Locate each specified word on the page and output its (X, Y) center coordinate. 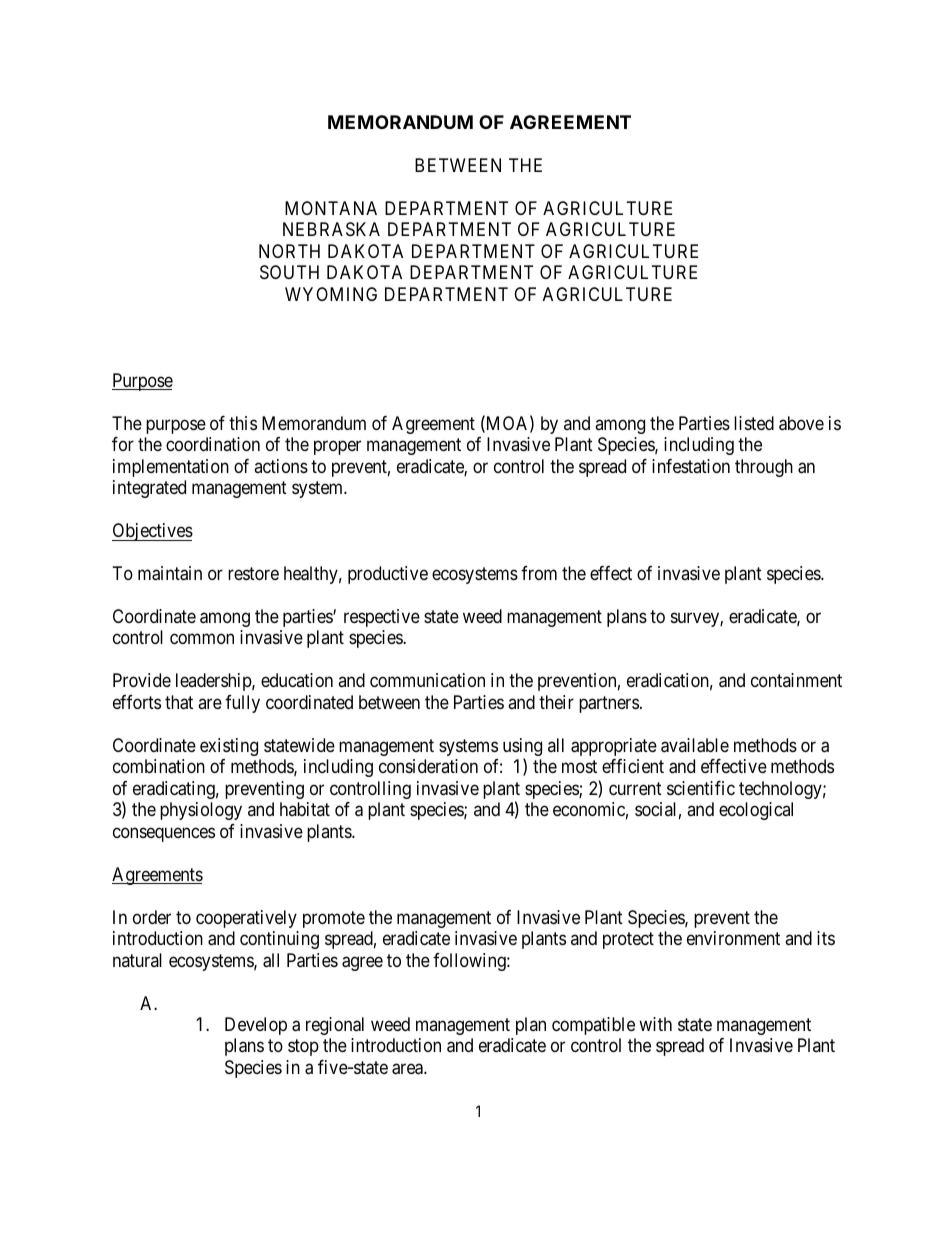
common (202, 639)
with (655, 1024)
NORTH (289, 251)
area (408, 1069)
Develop (256, 1026)
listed (754, 423)
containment (796, 680)
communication (427, 680)
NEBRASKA (331, 229)
